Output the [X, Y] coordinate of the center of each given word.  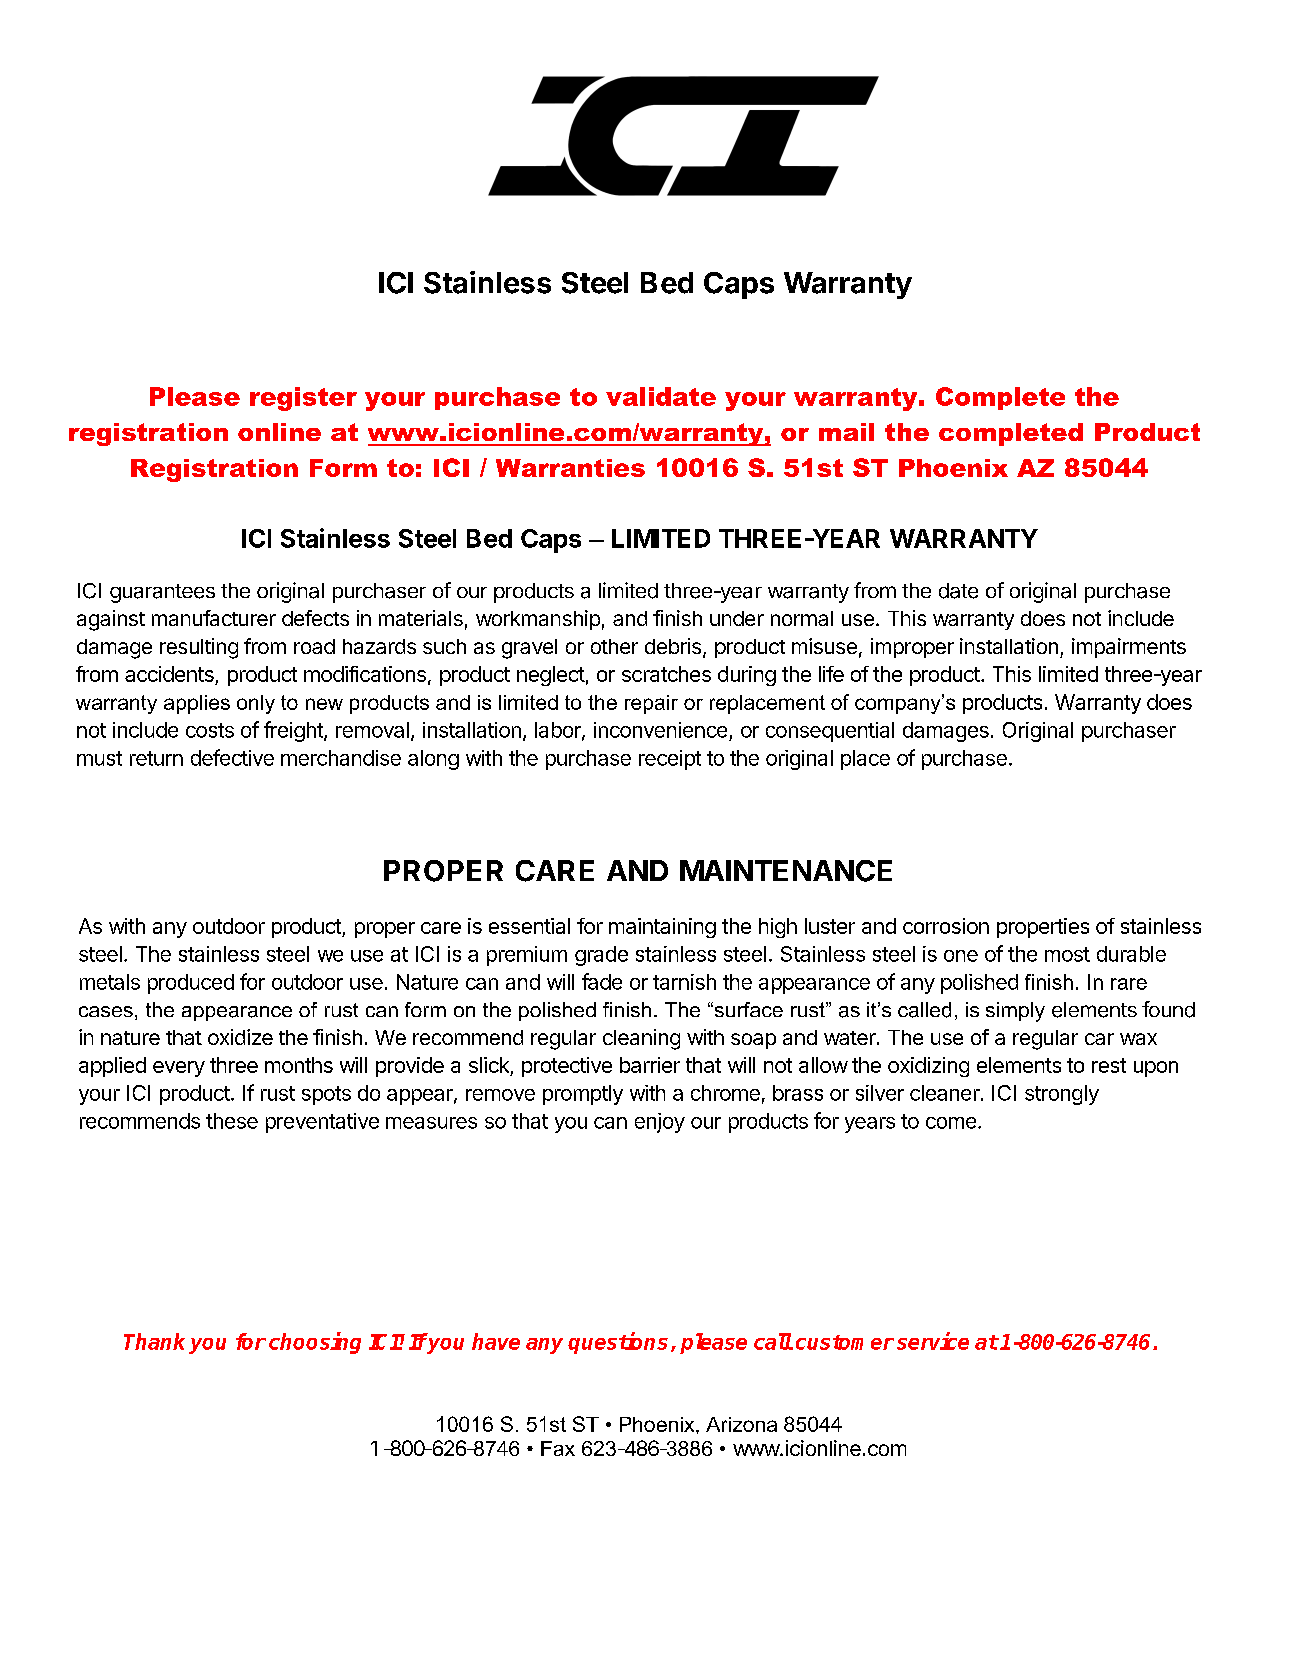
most [1067, 954]
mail [846, 432]
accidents [170, 675]
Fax [558, 1448]
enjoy [660, 1123]
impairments [1129, 648]
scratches [666, 674]
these [232, 1121]
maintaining [662, 928]
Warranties [570, 468]
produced [191, 984]
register [303, 399]
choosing [315, 1343]
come [951, 1123]
